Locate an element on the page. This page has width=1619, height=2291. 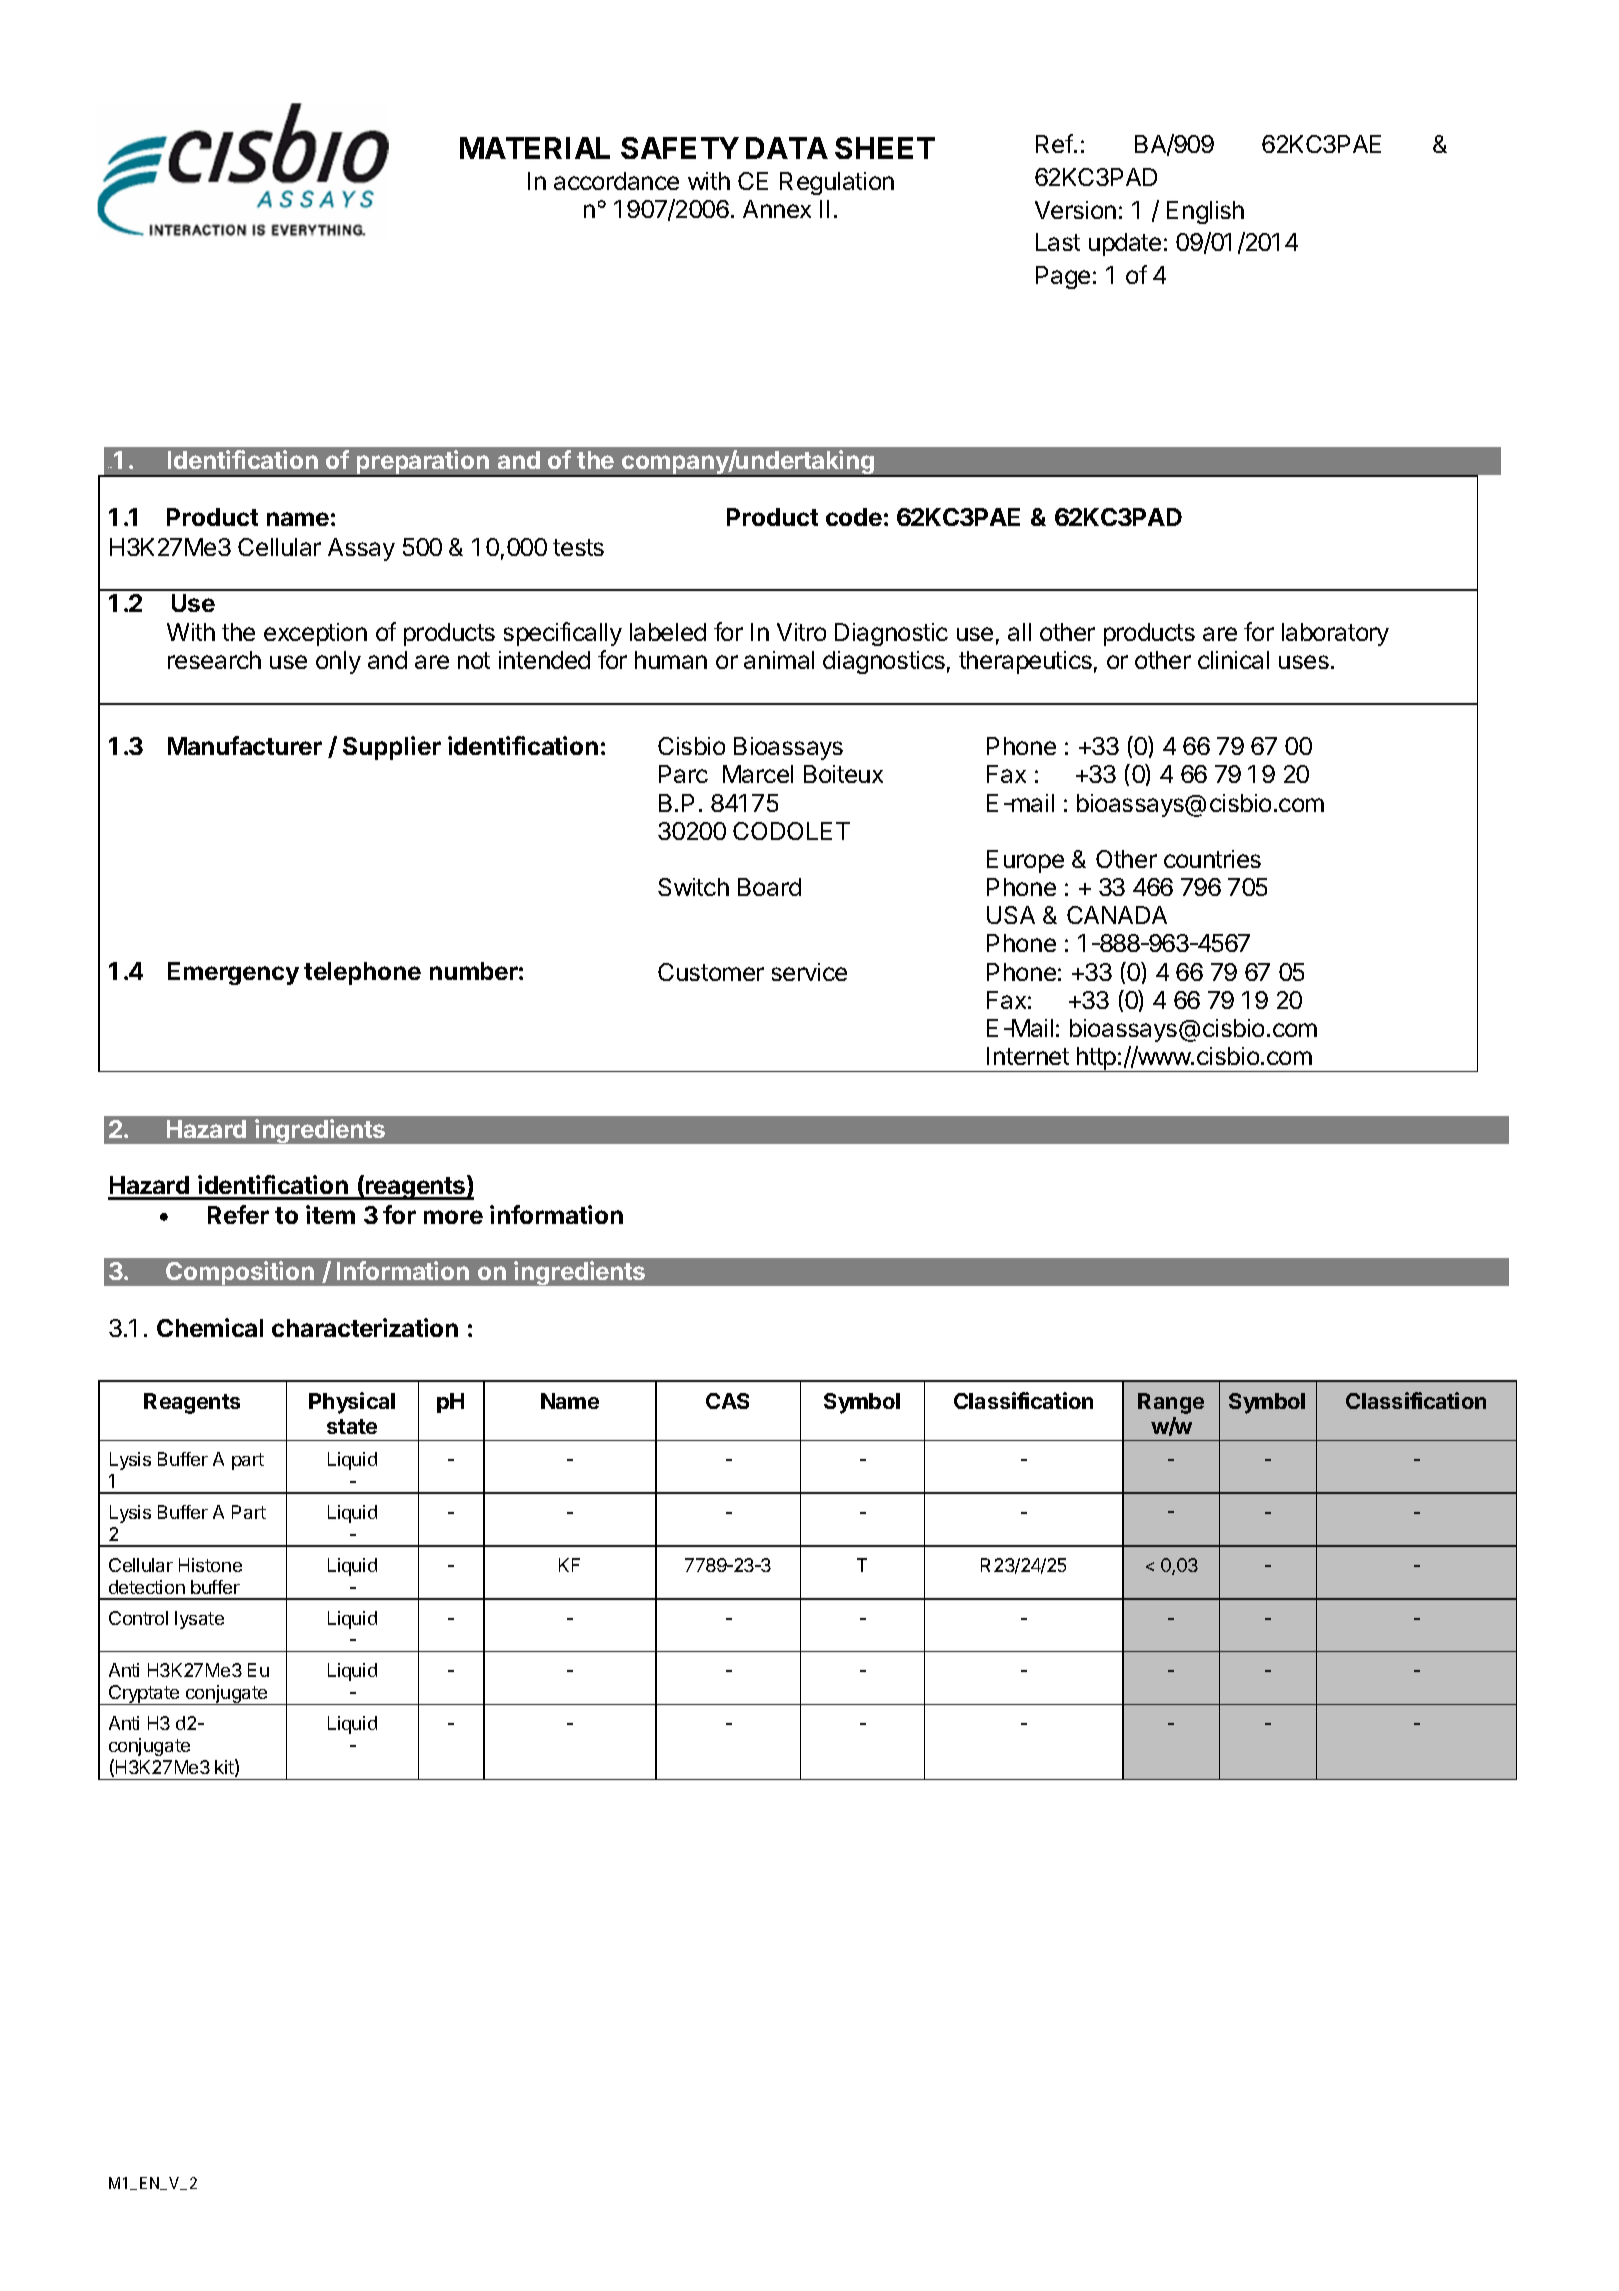
English is located at coordinates (1205, 212).
